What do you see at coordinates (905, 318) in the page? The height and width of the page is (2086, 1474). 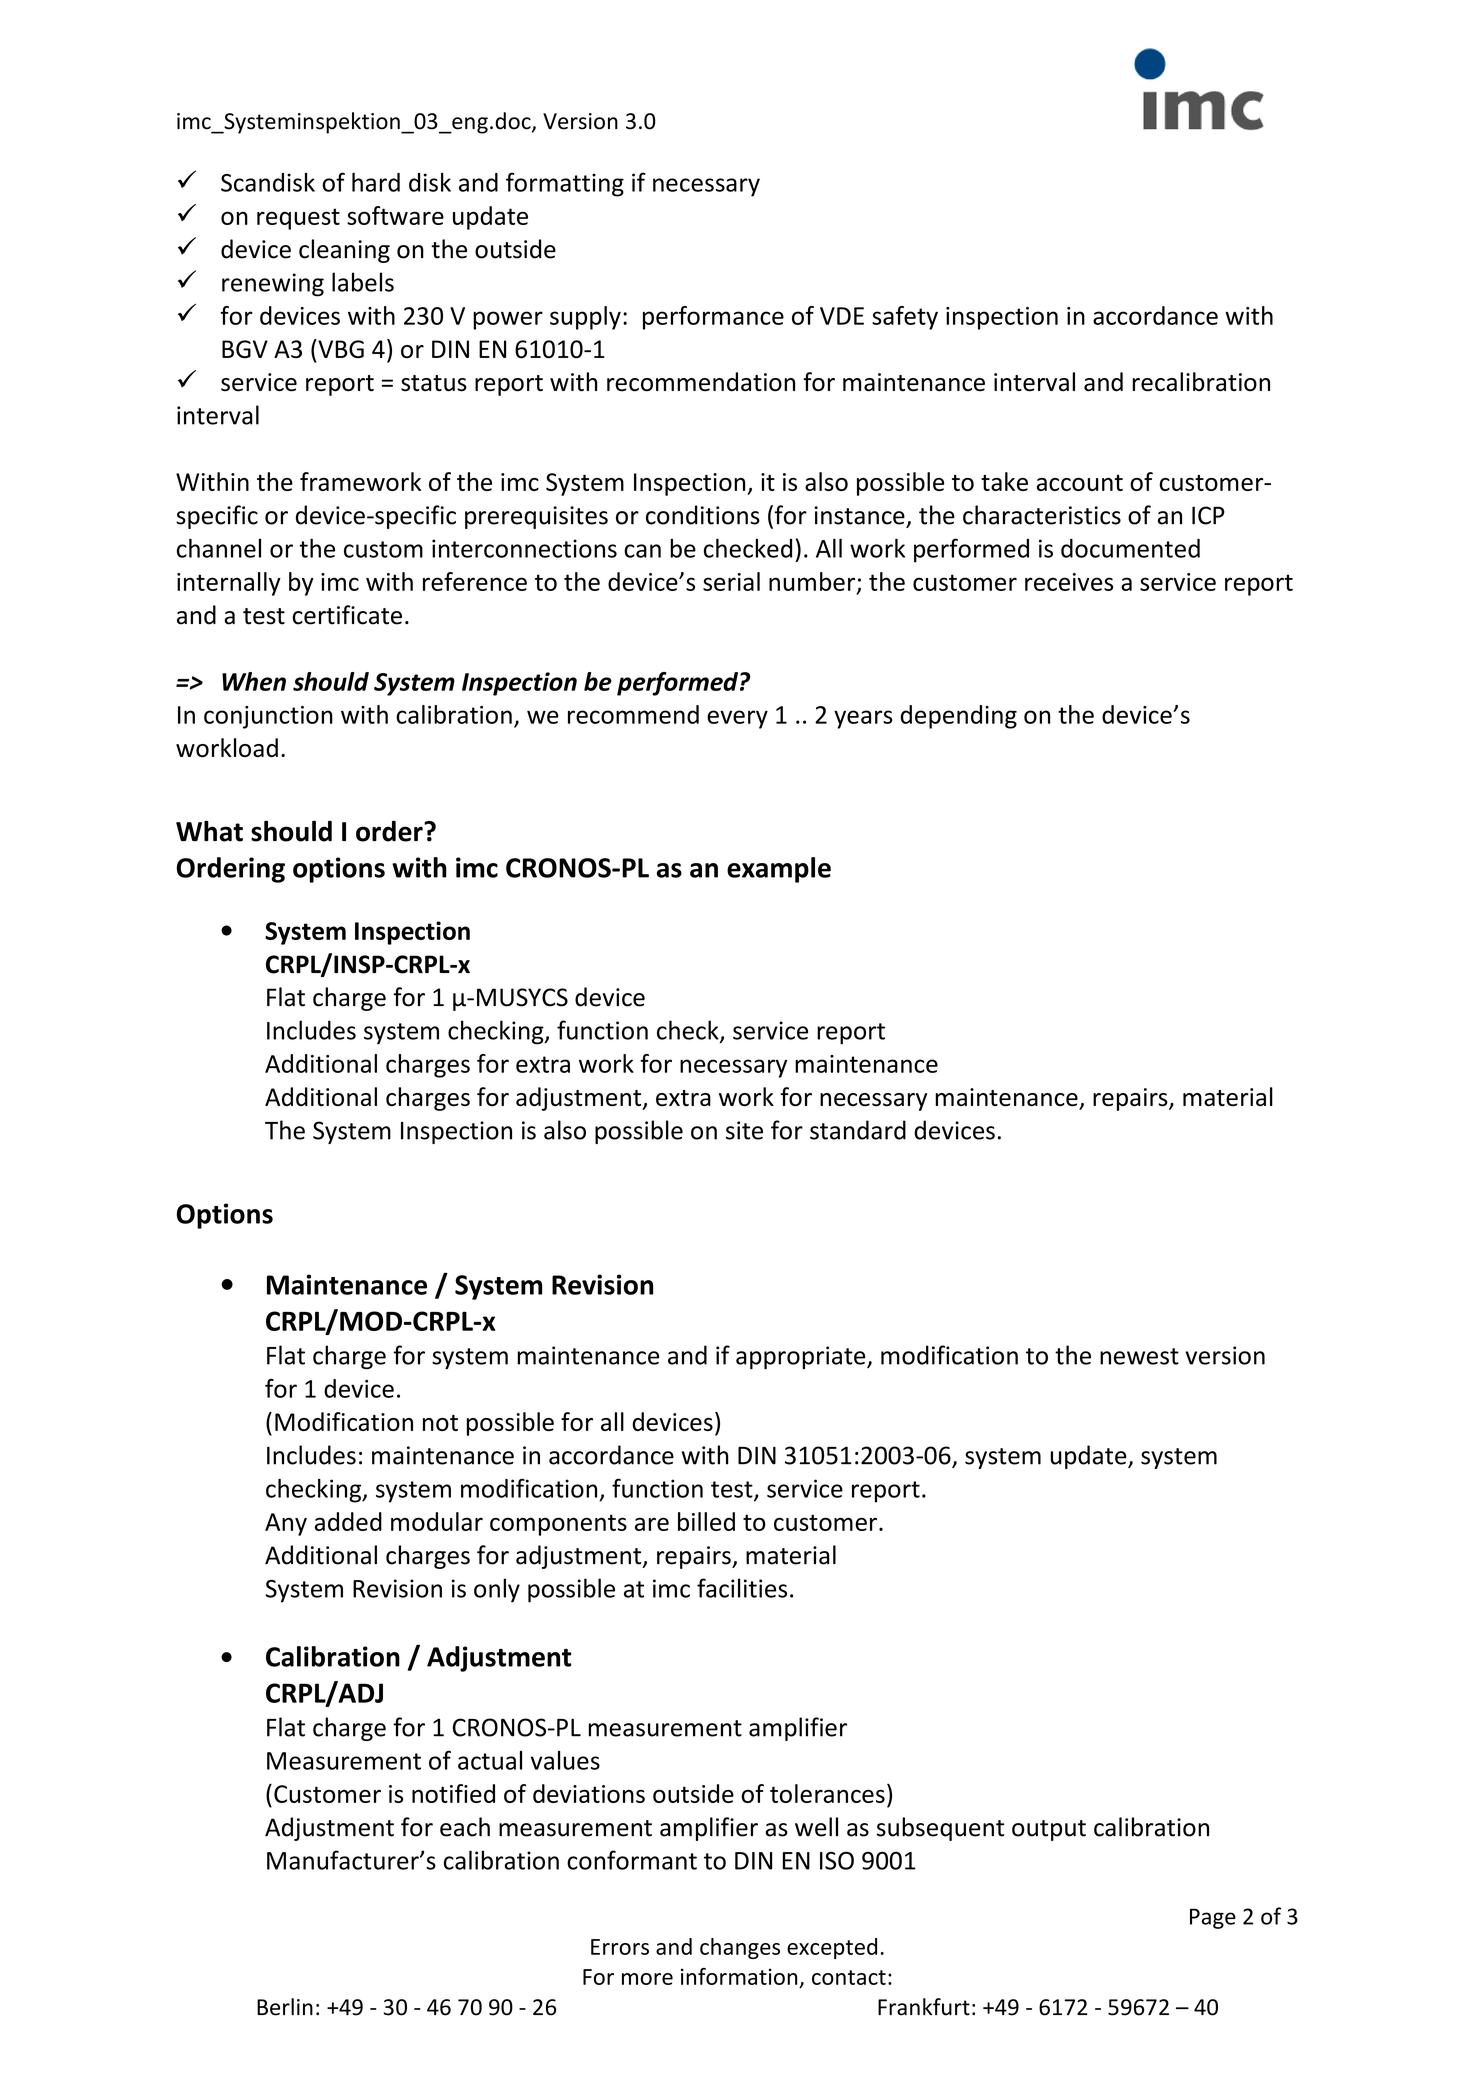 I see `safety` at bounding box center [905, 318].
